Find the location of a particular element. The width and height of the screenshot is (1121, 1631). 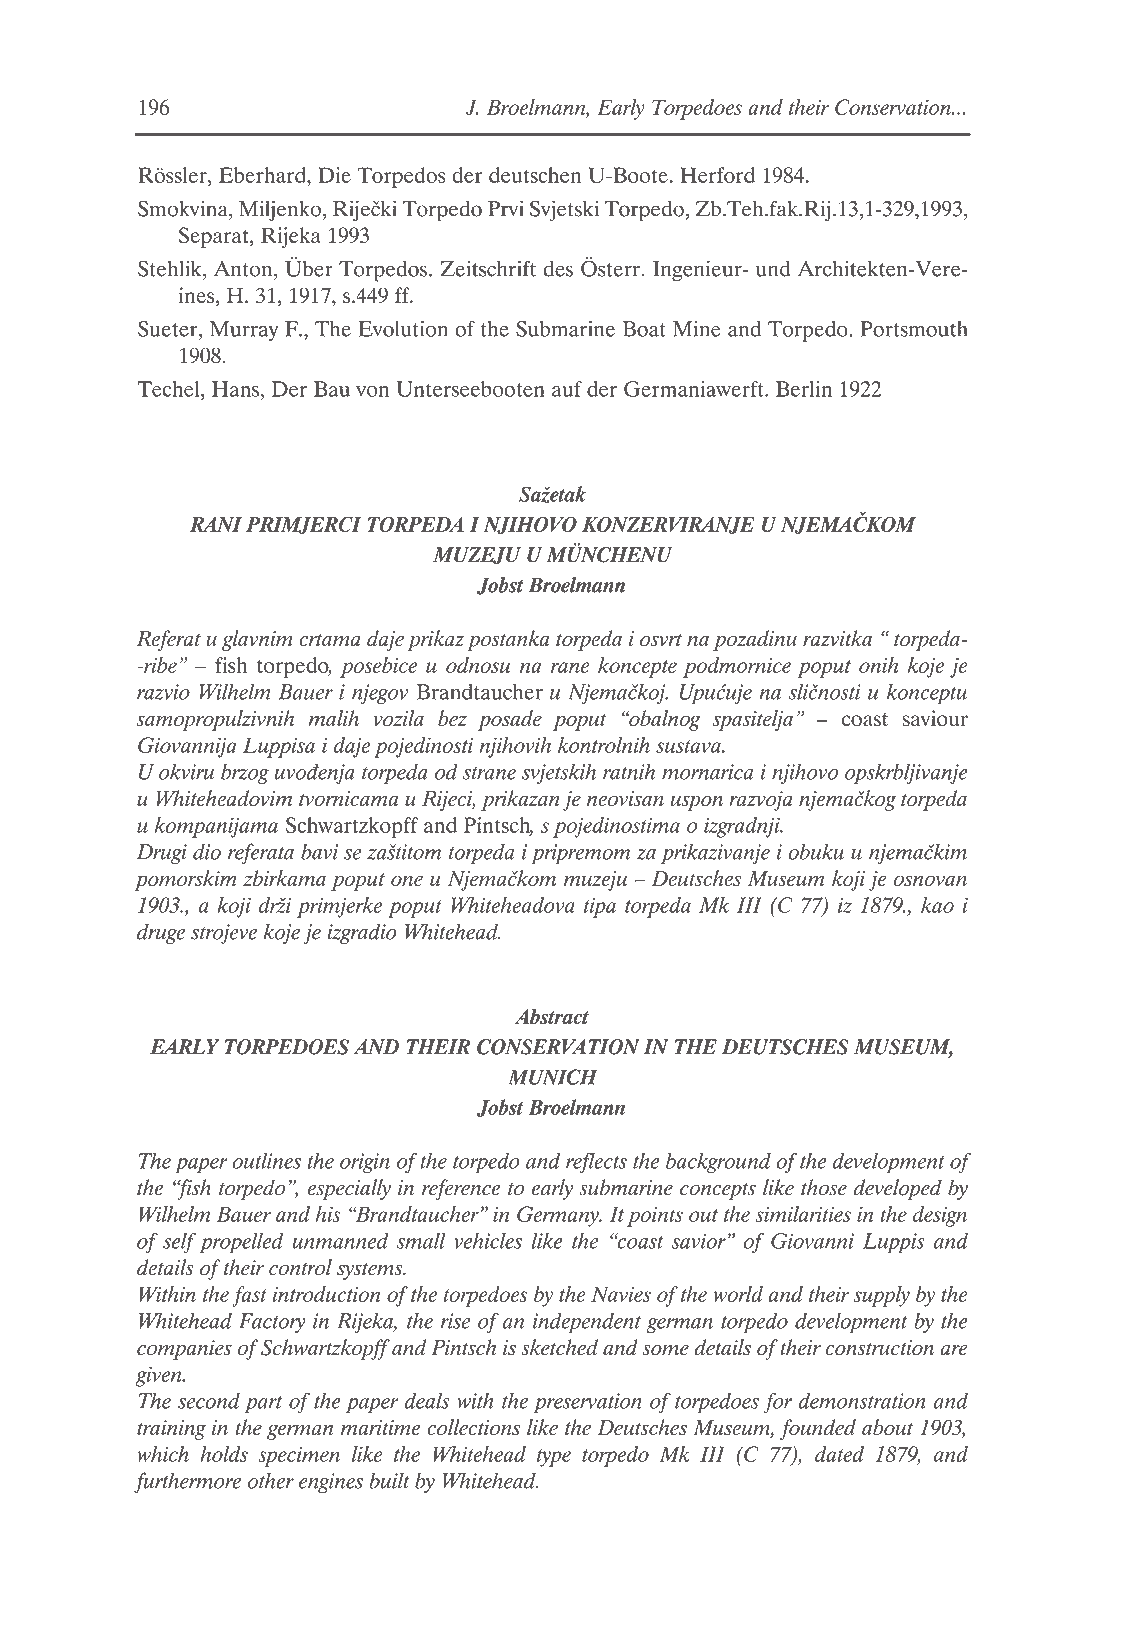

kao is located at coordinates (937, 905).
